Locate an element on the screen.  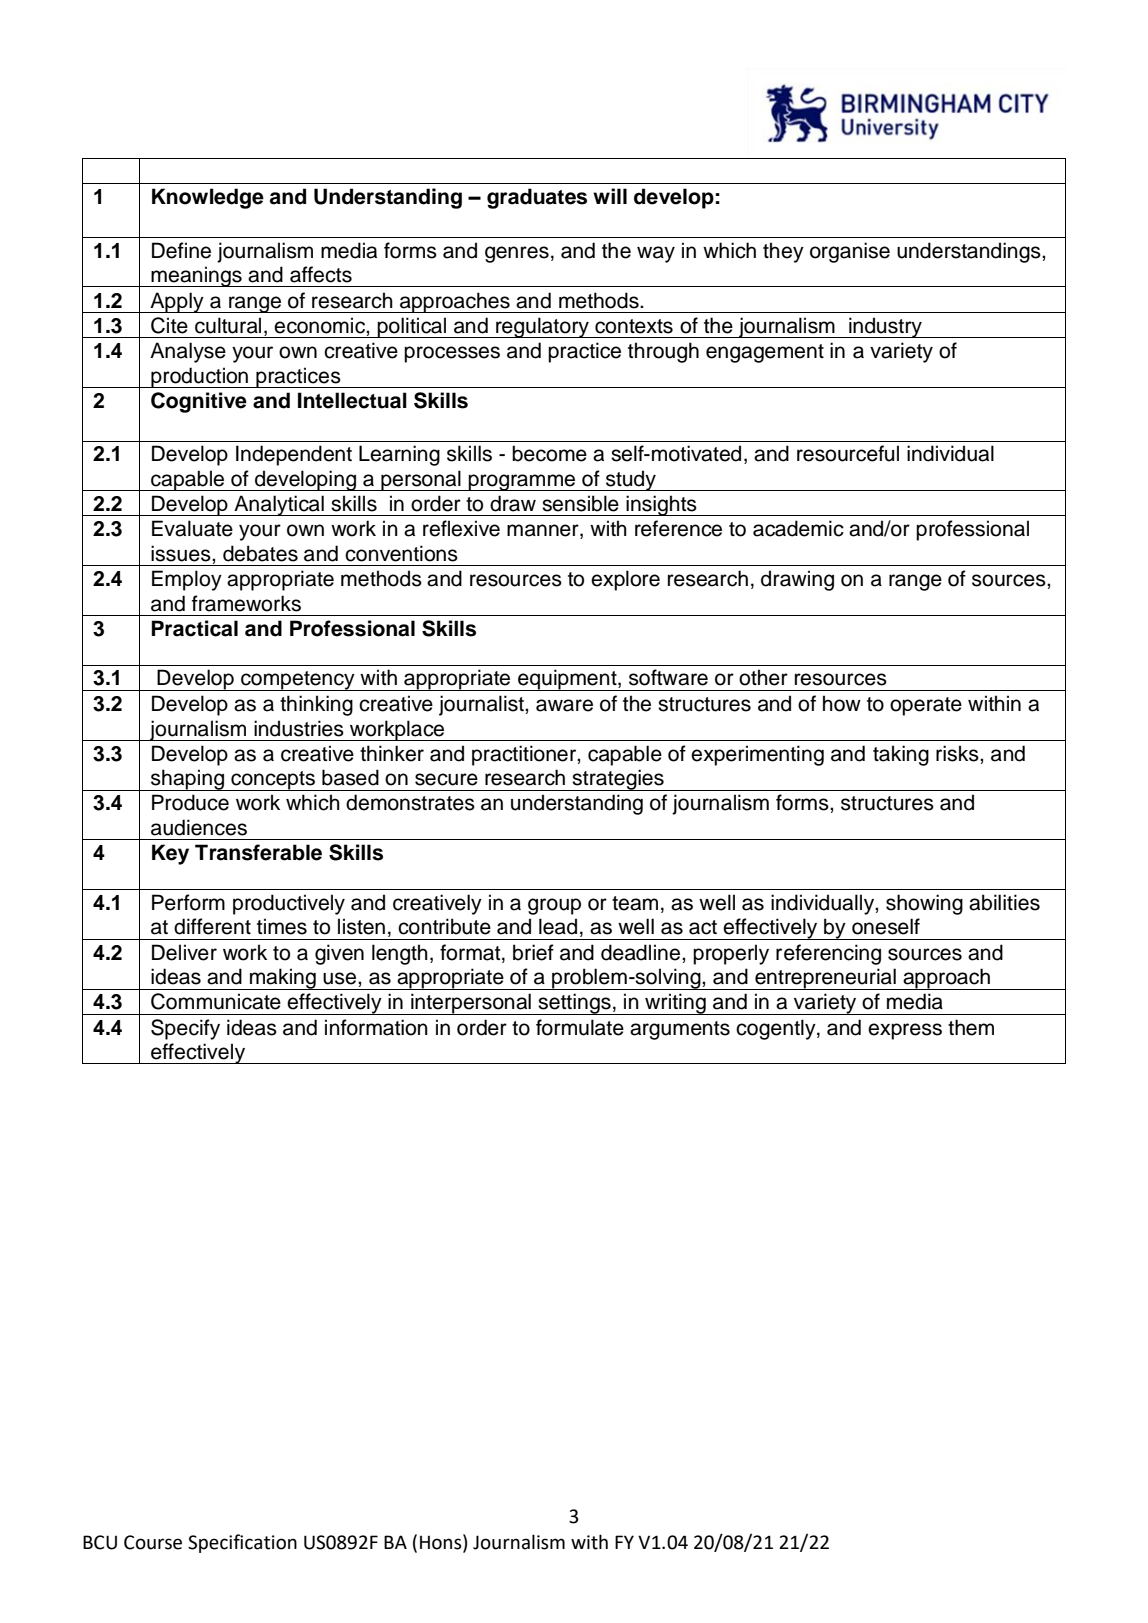
organise is located at coordinates (850, 252).
